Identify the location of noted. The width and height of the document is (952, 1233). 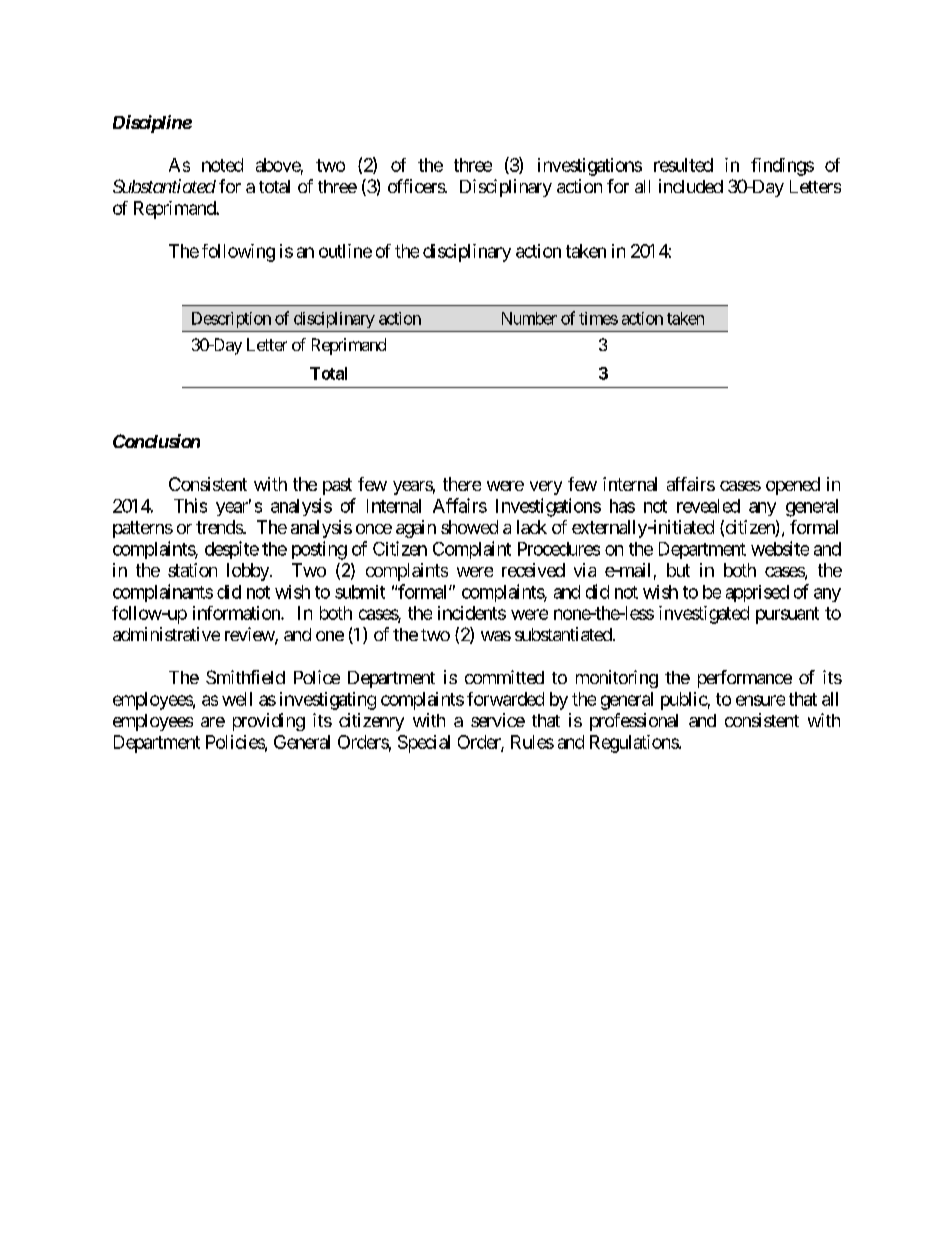
(222, 165).
